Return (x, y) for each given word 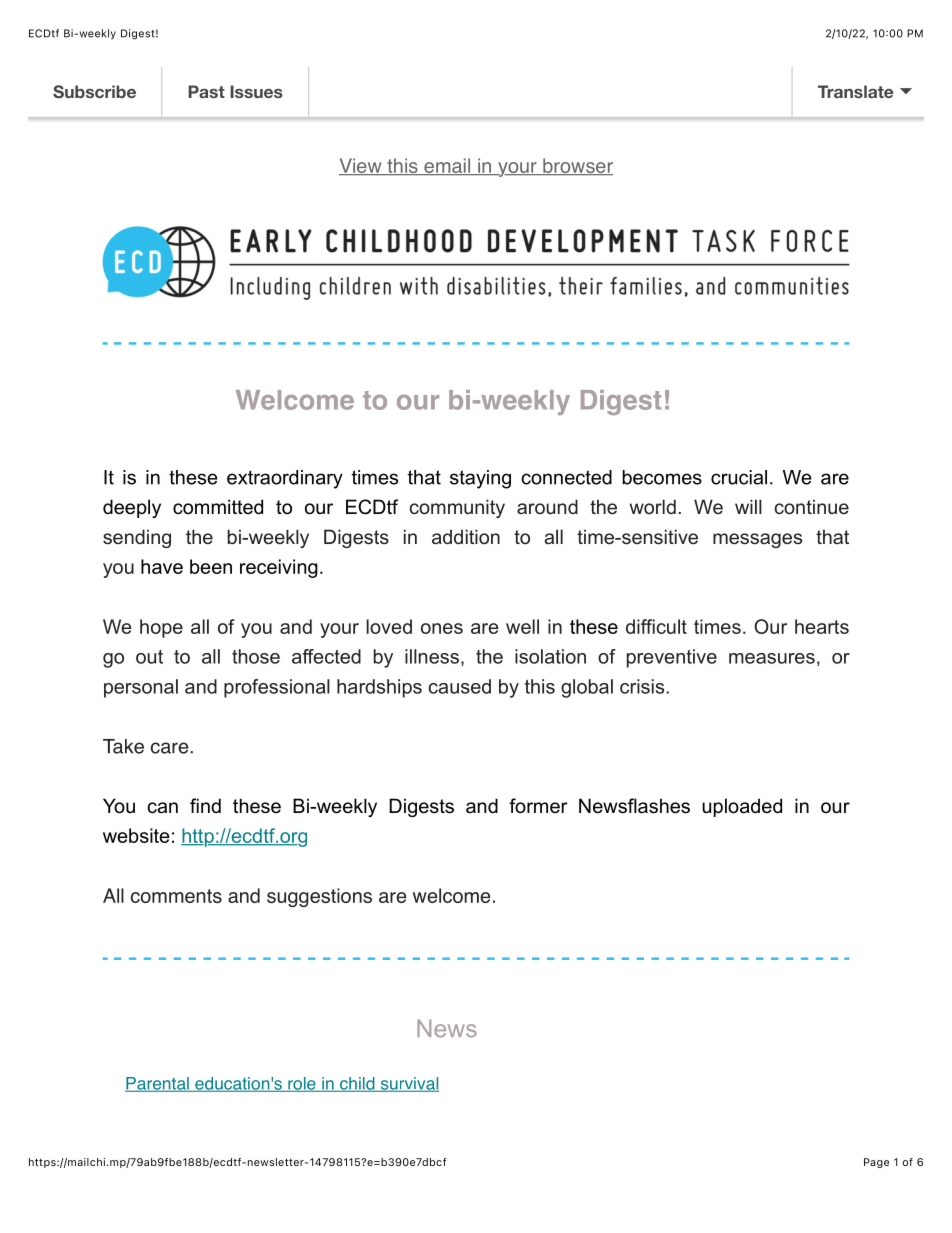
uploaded (742, 807)
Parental (158, 1084)
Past (206, 91)
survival (408, 1084)
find (205, 806)
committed (218, 507)
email (447, 166)
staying (480, 479)
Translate (855, 91)
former (538, 806)
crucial (739, 477)
